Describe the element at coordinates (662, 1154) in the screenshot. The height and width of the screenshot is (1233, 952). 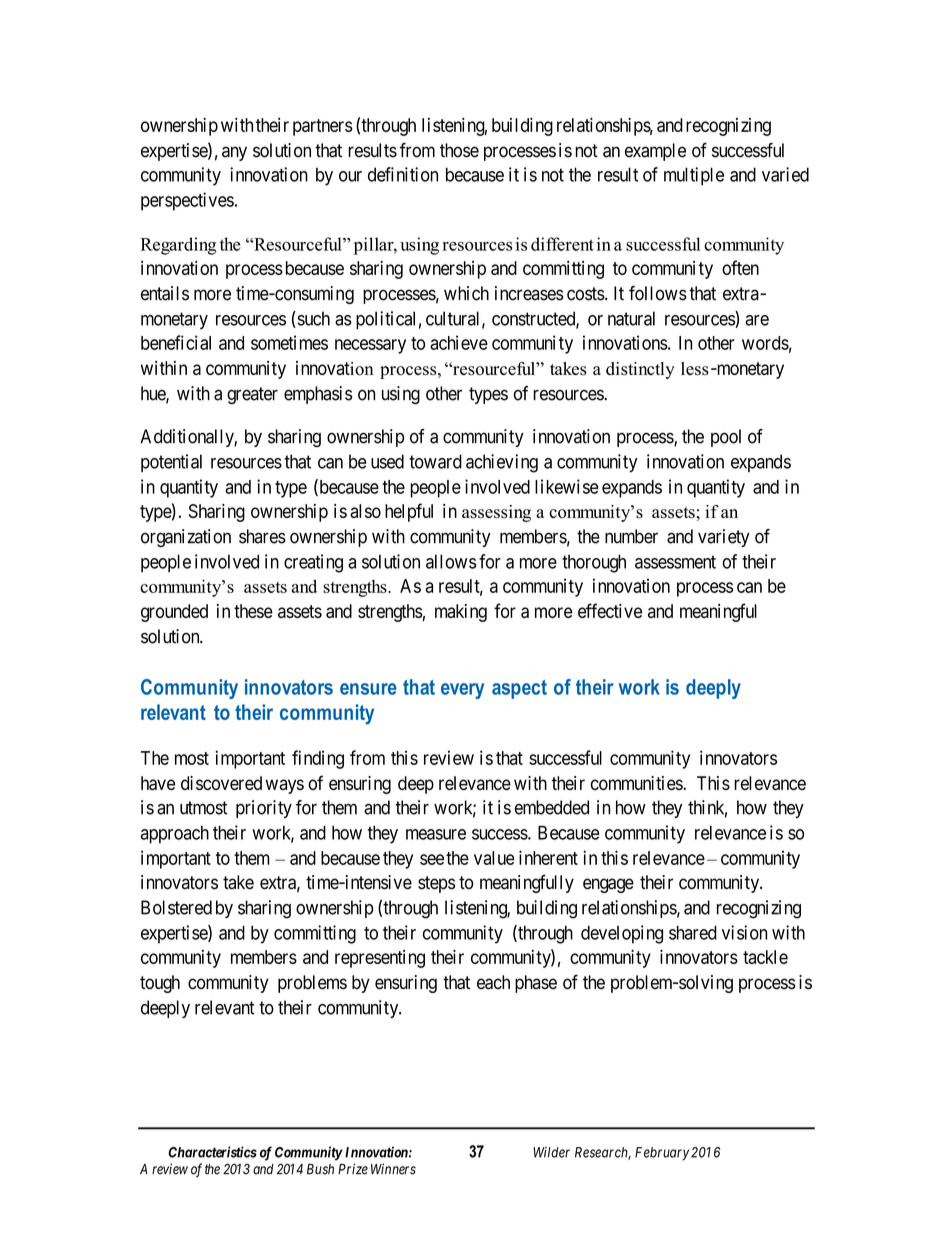
I see `February` at that location.
